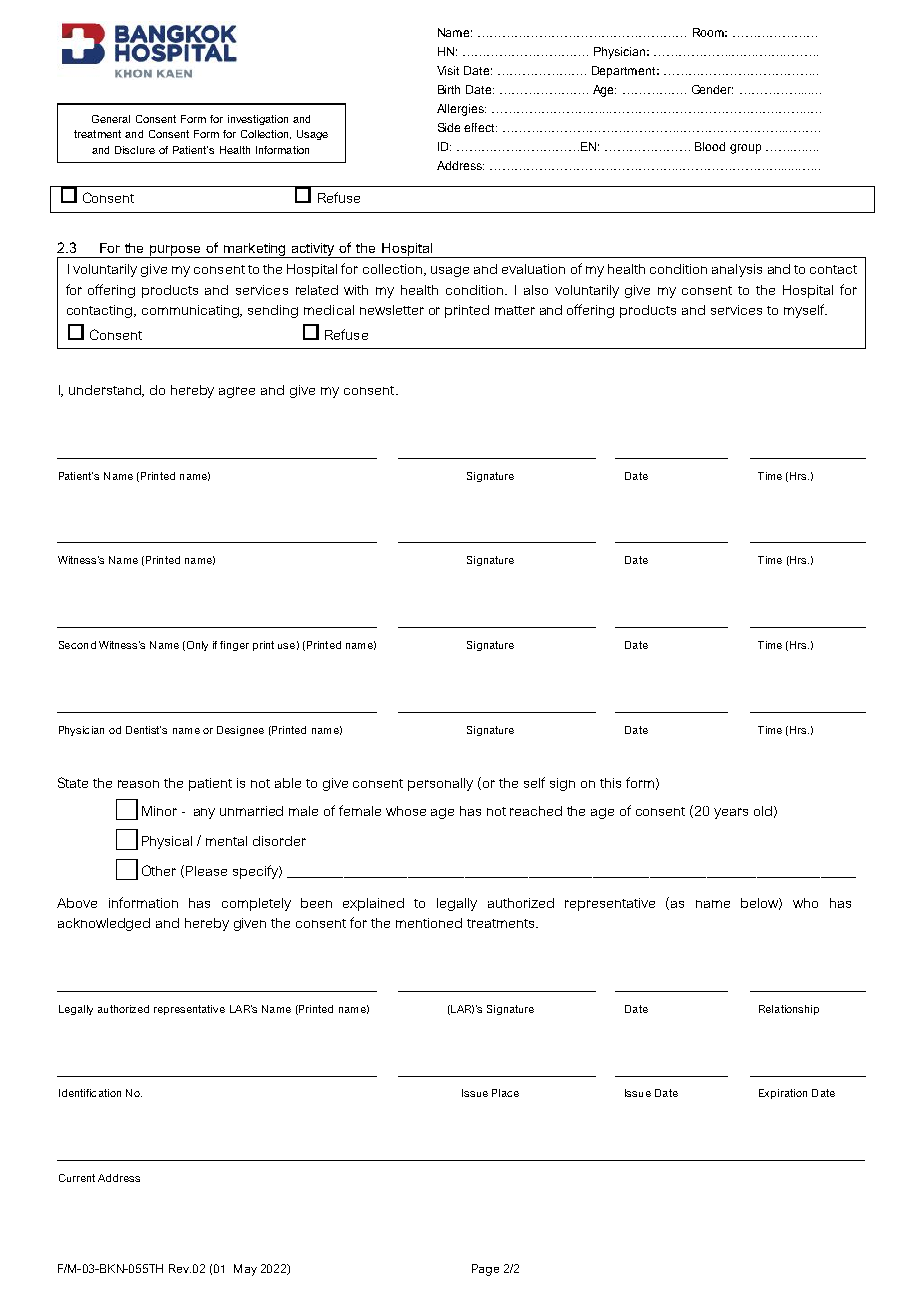 The width and height of the page is (924, 1308). Describe the element at coordinates (111, 119) in the page. I see `General` at that location.
